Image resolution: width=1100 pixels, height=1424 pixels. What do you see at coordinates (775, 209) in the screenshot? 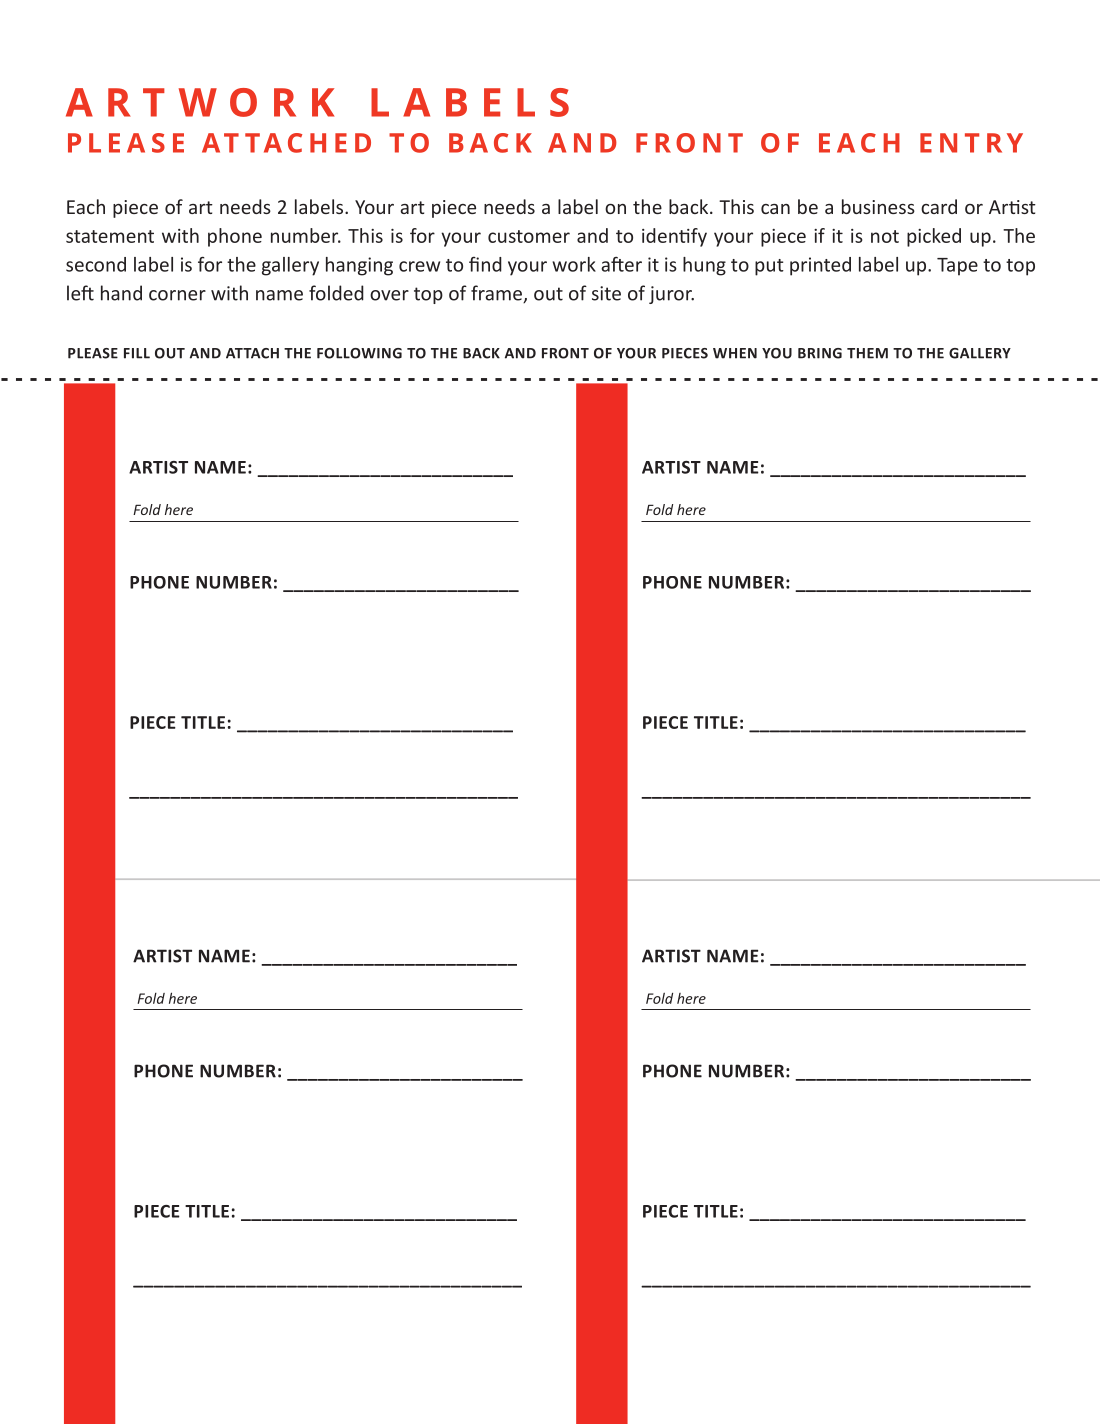
I see `can` at bounding box center [775, 209].
